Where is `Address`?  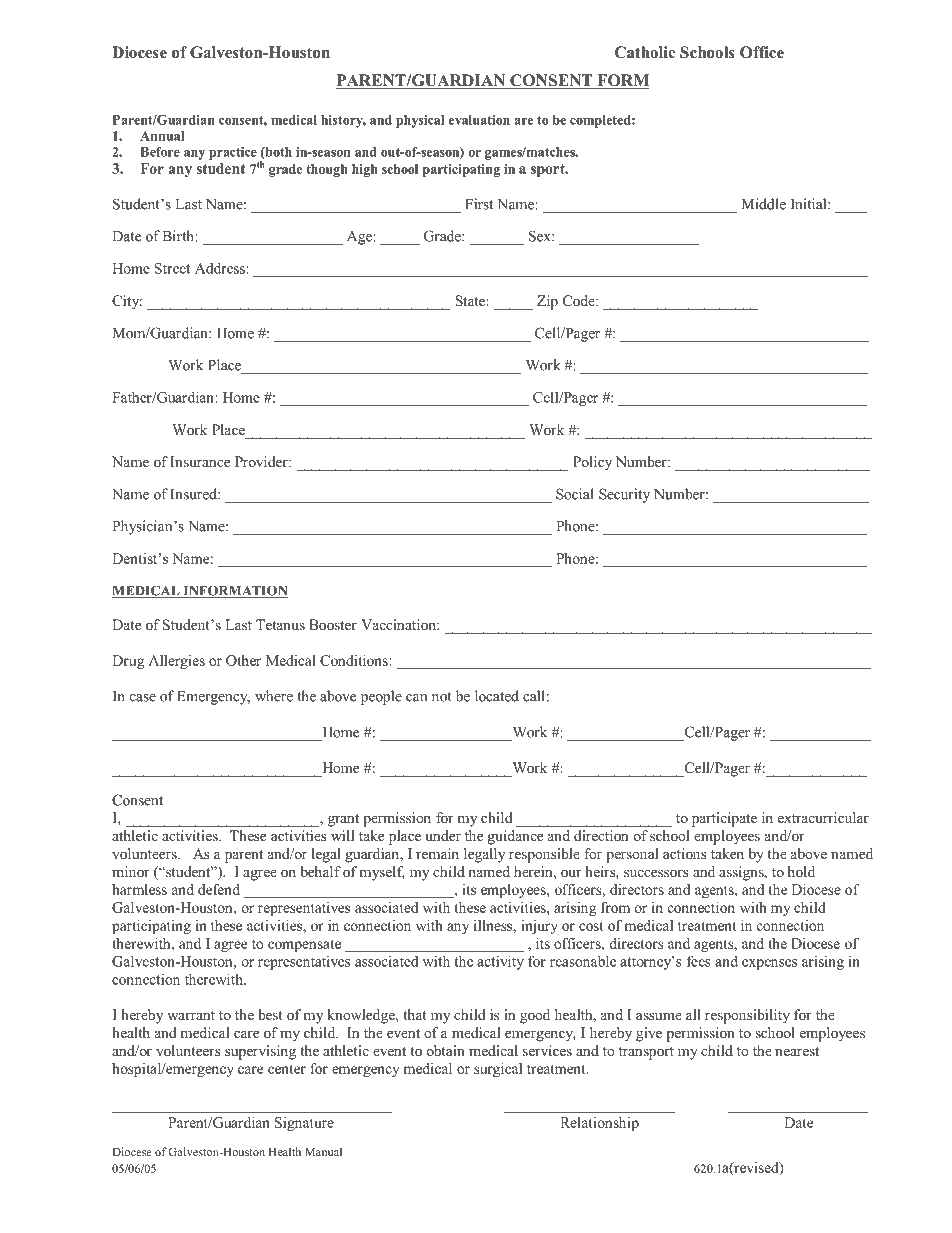 Address is located at coordinates (221, 268).
